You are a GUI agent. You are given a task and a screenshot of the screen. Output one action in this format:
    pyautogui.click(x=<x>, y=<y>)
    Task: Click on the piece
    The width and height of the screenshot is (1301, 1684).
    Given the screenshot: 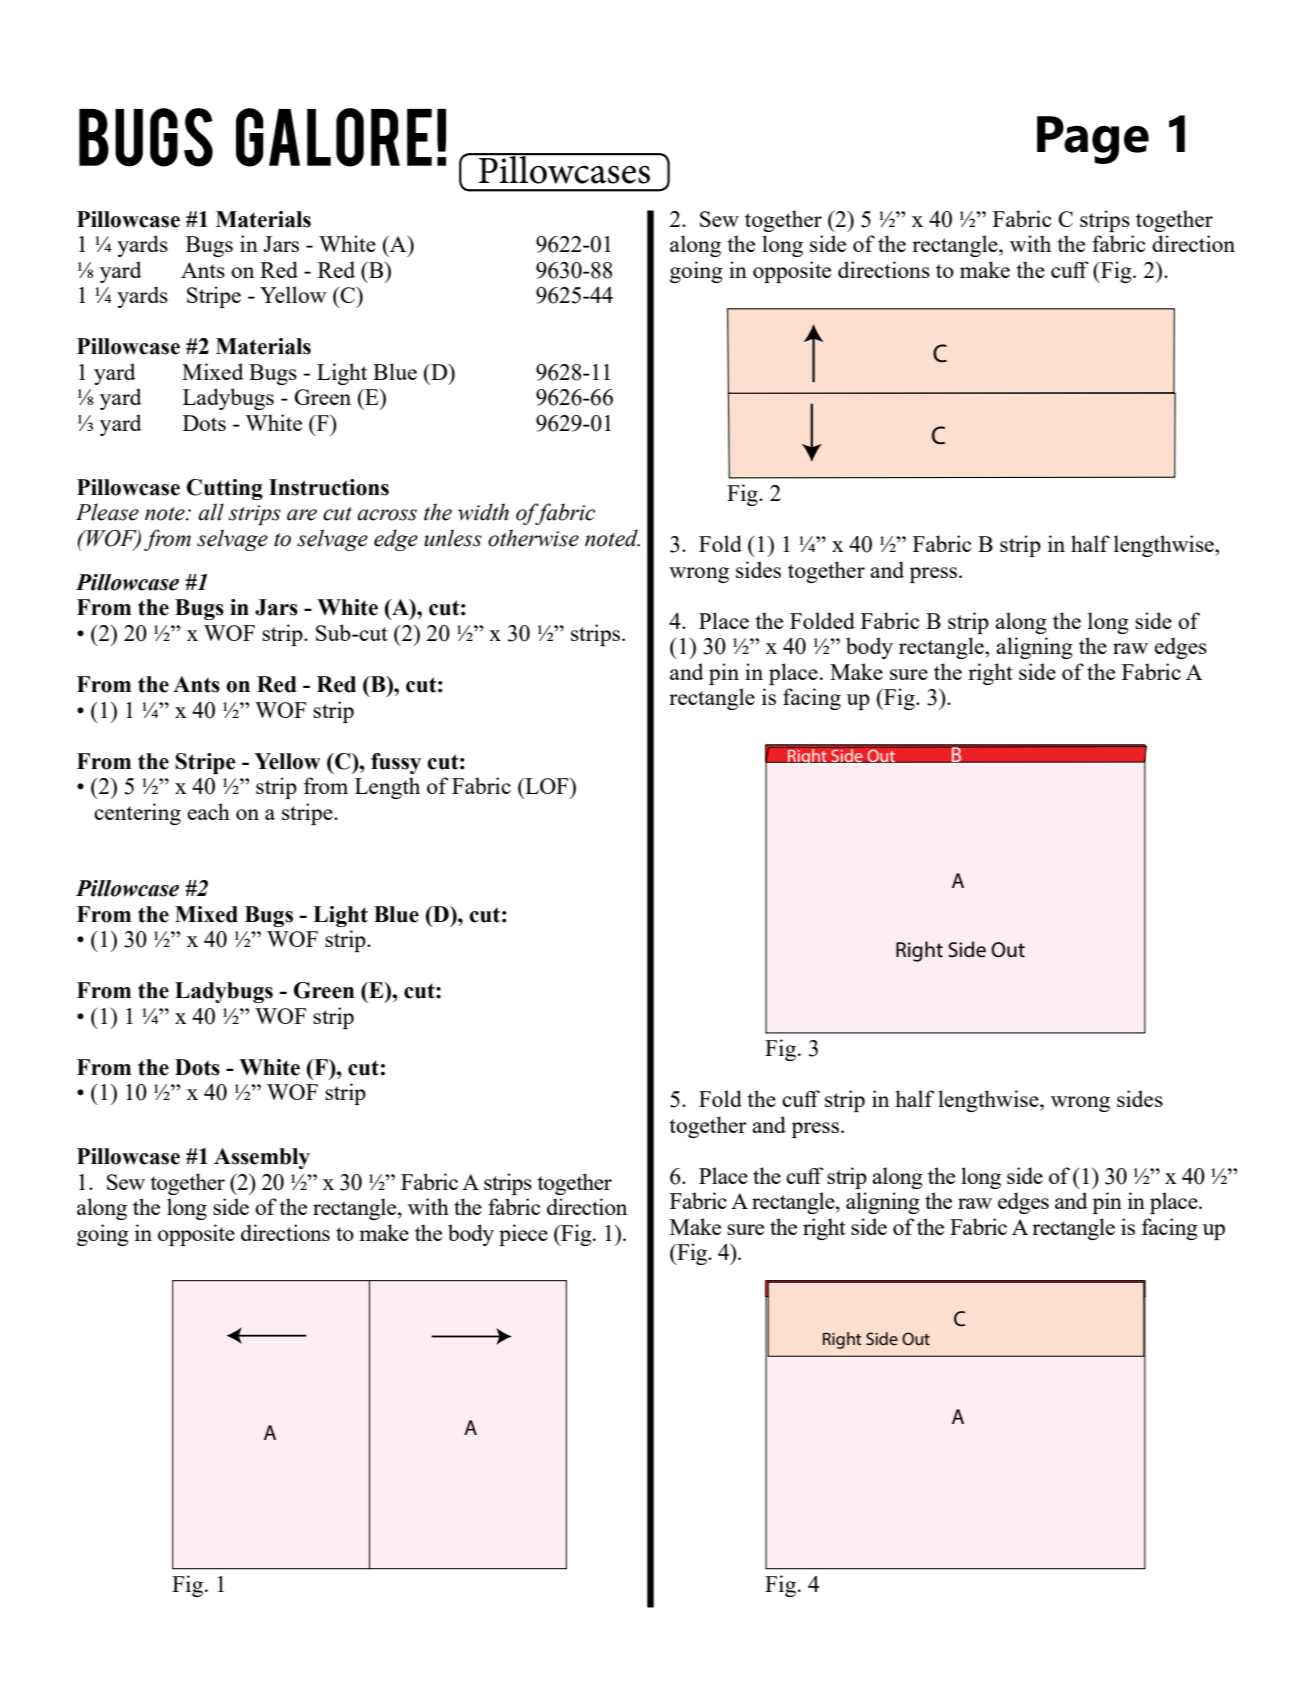 What is the action you would take?
    pyautogui.click(x=523, y=1235)
